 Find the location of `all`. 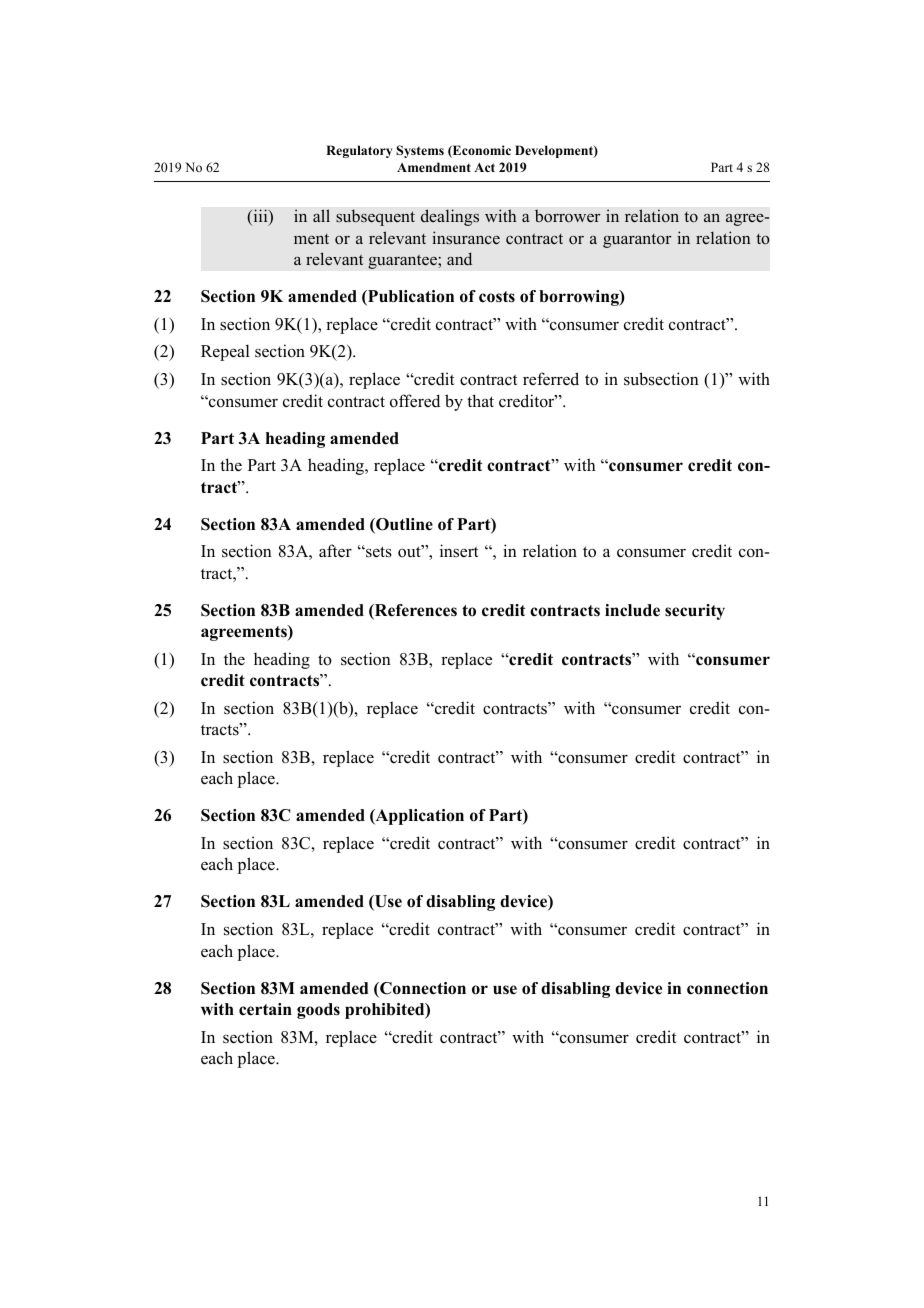

all is located at coordinates (321, 215).
